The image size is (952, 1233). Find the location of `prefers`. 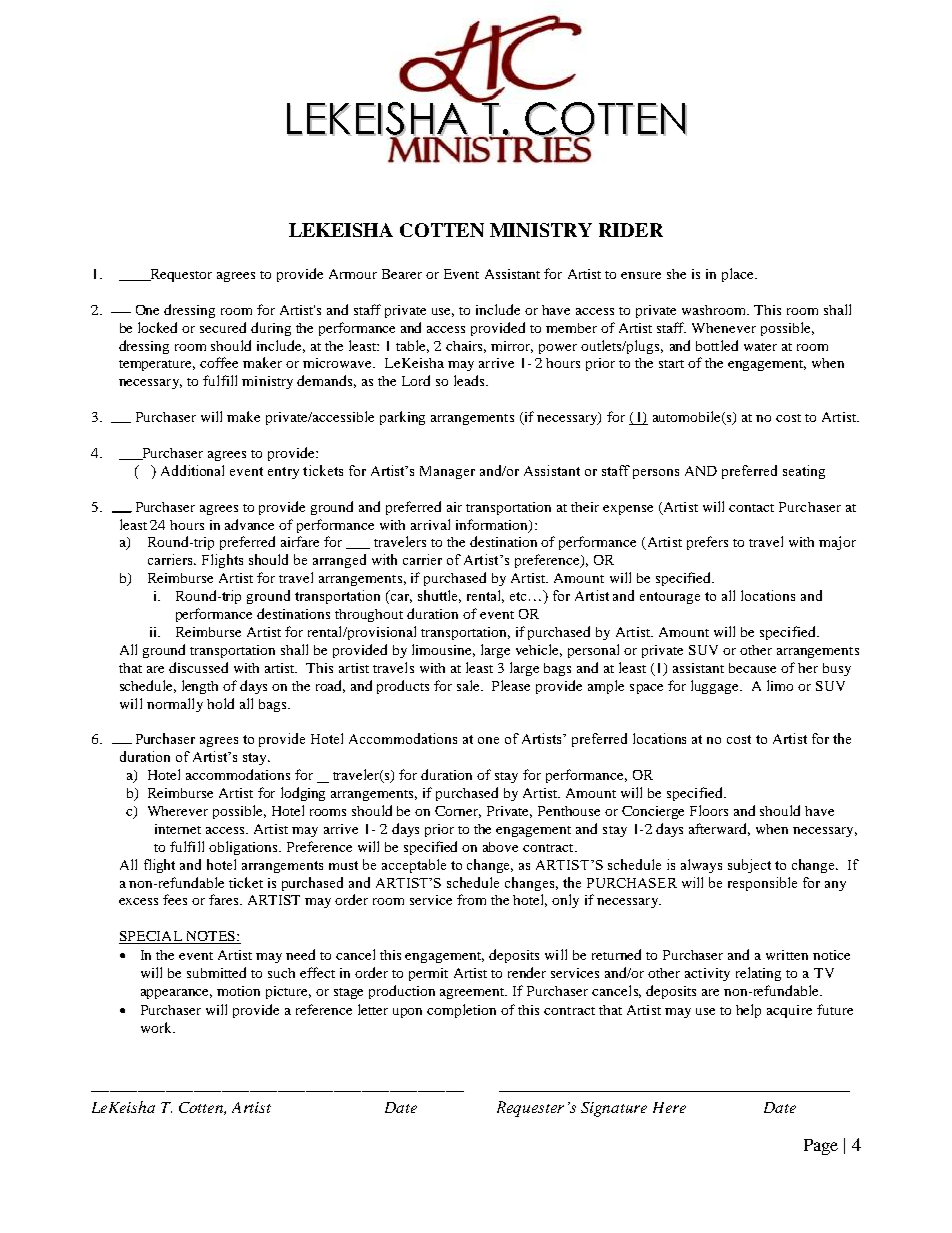

prefers is located at coordinates (707, 543).
